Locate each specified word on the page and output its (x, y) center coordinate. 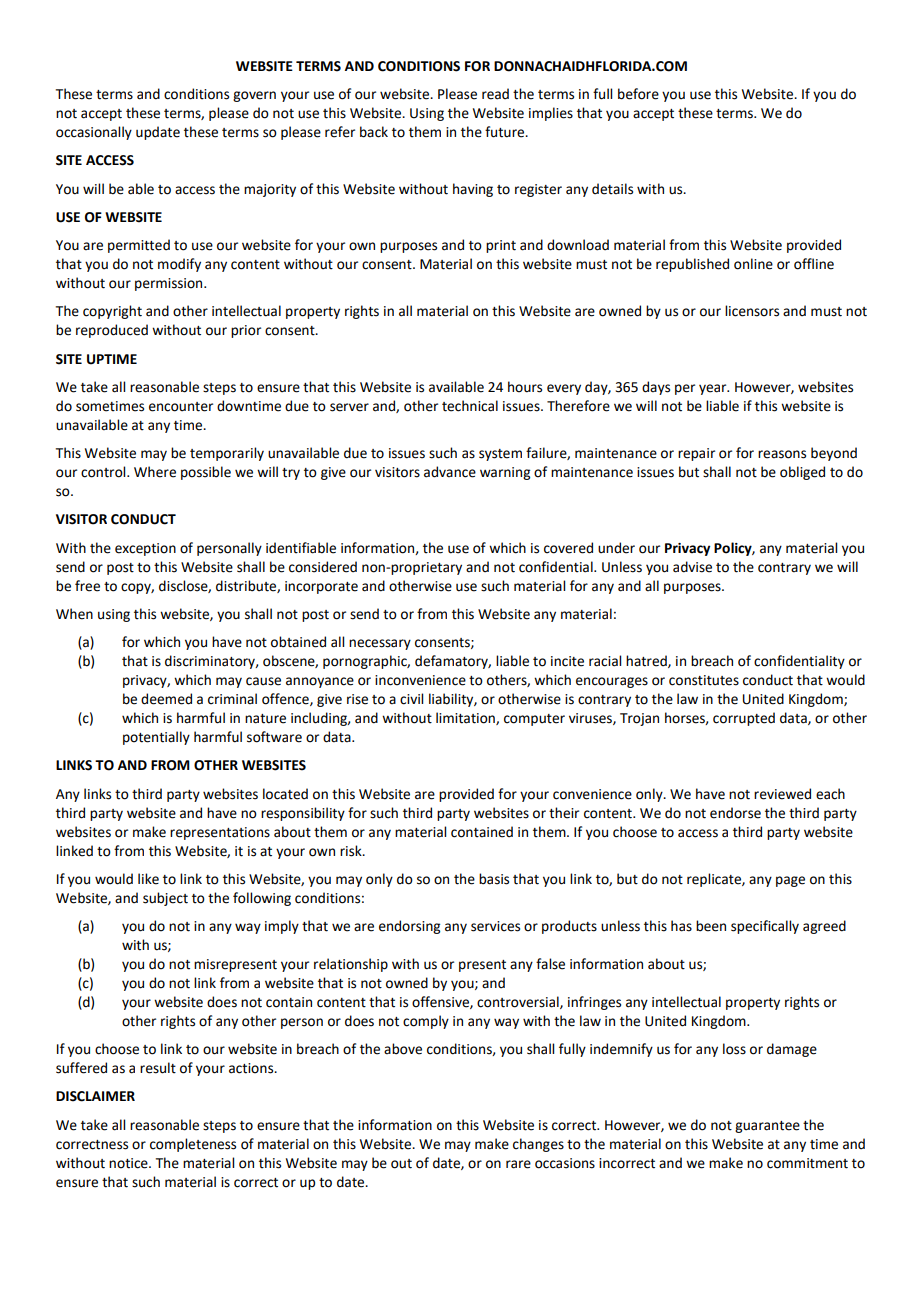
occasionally (94, 133)
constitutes (704, 680)
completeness (193, 1145)
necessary (380, 644)
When (74, 614)
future (506, 132)
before (638, 94)
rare (518, 1164)
